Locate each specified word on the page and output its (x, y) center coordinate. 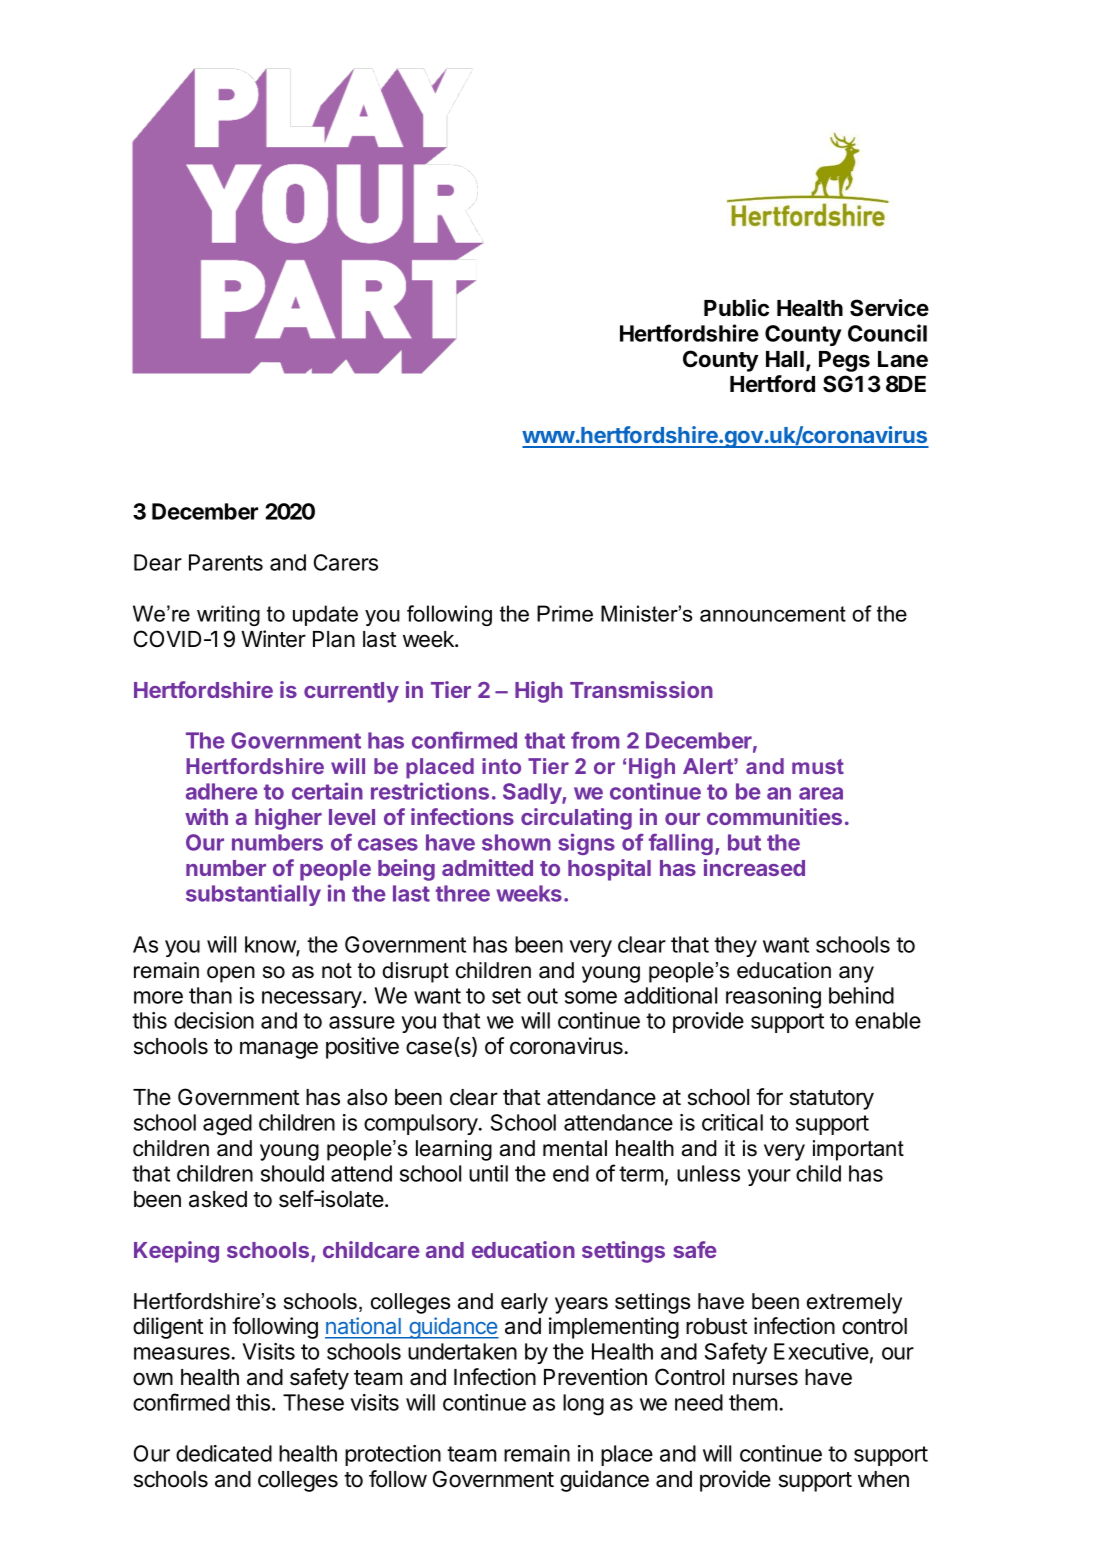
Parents (226, 562)
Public (736, 308)
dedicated (224, 1453)
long (583, 1405)
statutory (832, 1100)
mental (575, 1148)
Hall (785, 359)
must (818, 766)
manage (279, 1050)
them (753, 1402)
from (595, 740)
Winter (273, 639)
